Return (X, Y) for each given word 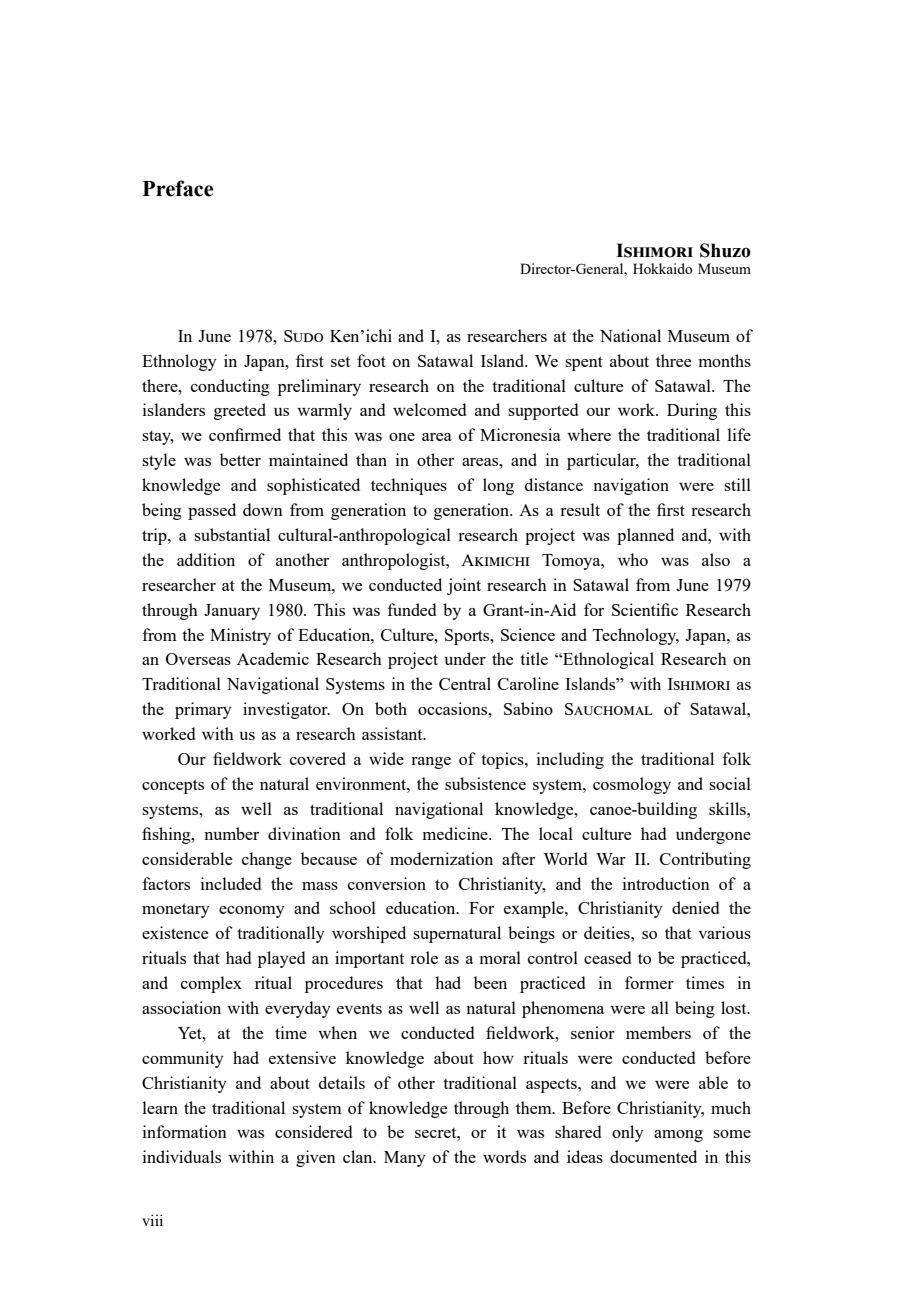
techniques (409, 486)
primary (203, 710)
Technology (636, 636)
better (240, 459)
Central (465, 683)
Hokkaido (662, 268)
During (692, 411)
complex (211, 984)
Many (405, 1159)
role (424, 957)
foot (371, 360)
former (649, 982)
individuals (182, 1156)
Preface (178, 188)
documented (653, 1156)
